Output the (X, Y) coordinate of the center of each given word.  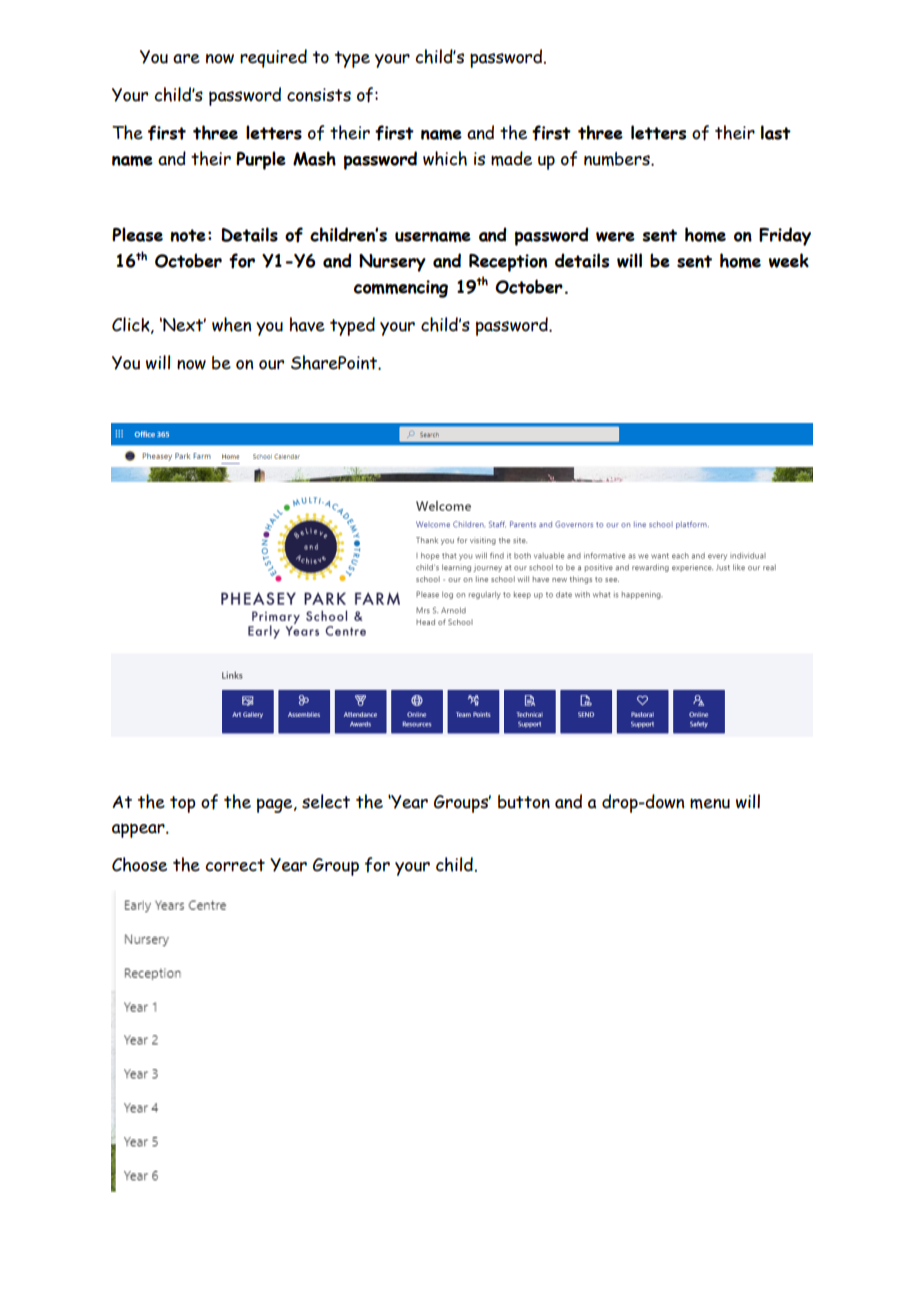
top (183, 804)
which (445, 158)
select (326, 801)
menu (710, 803)
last (776, 132)
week (789, 260)
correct (235, 865)
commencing (401, 289)
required (273, 58)
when (231, 324)
